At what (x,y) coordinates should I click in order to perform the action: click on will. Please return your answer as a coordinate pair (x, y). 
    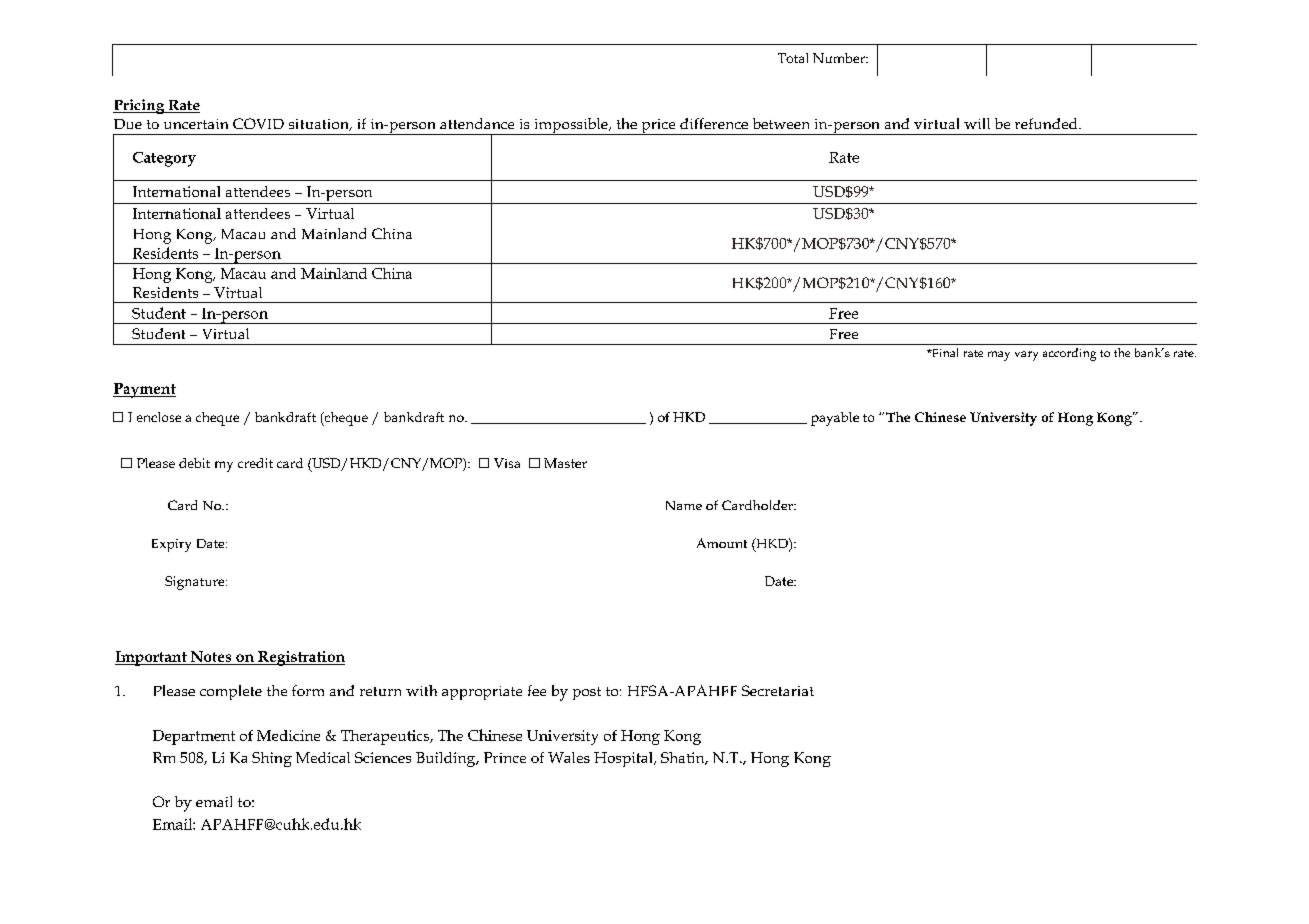
    Looking at the image, I should click on (977, 123).
